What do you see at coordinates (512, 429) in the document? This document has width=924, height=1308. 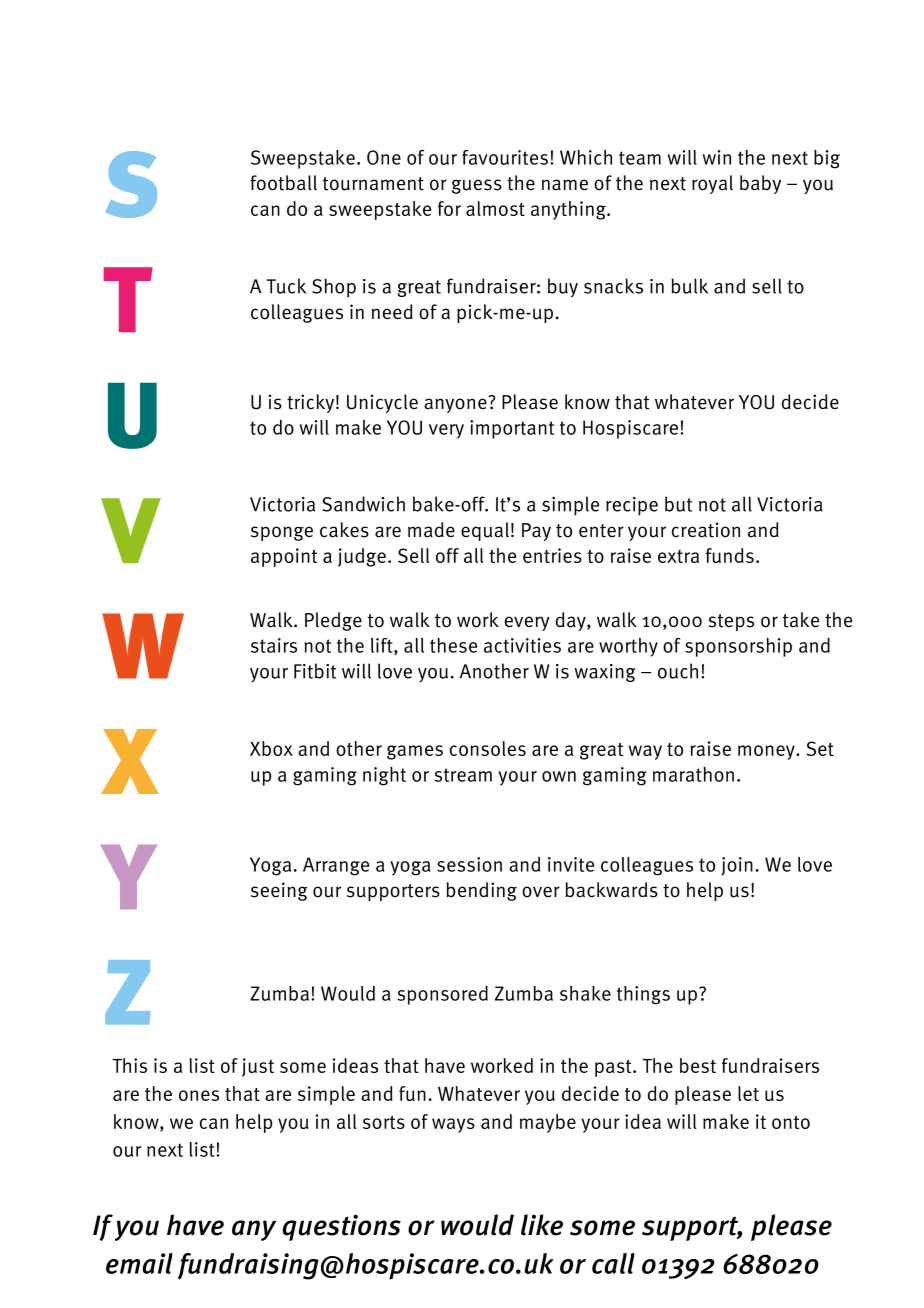 I see `important` at bounding box center [512, 429].
